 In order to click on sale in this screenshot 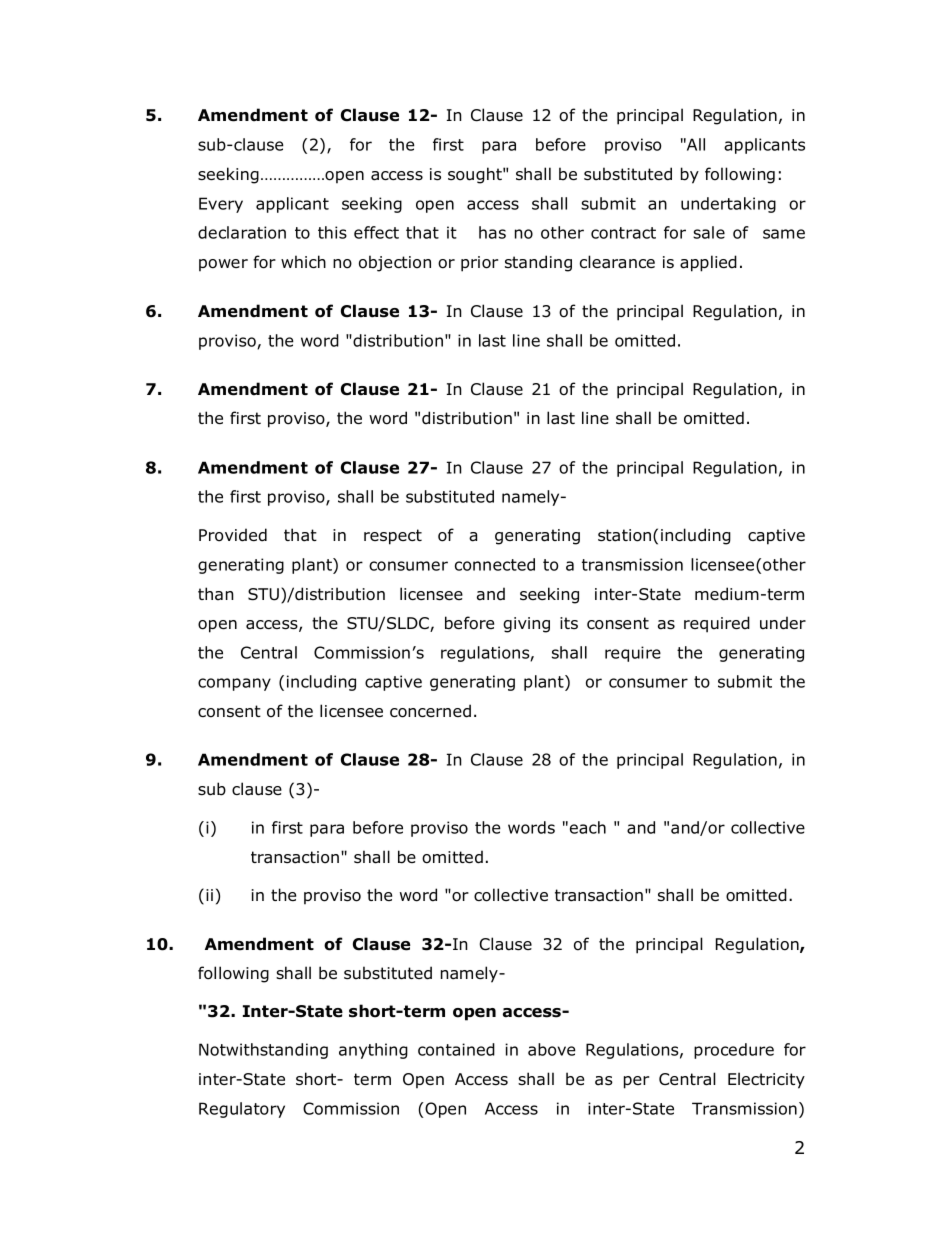, I will do `click(709, 232)`.
